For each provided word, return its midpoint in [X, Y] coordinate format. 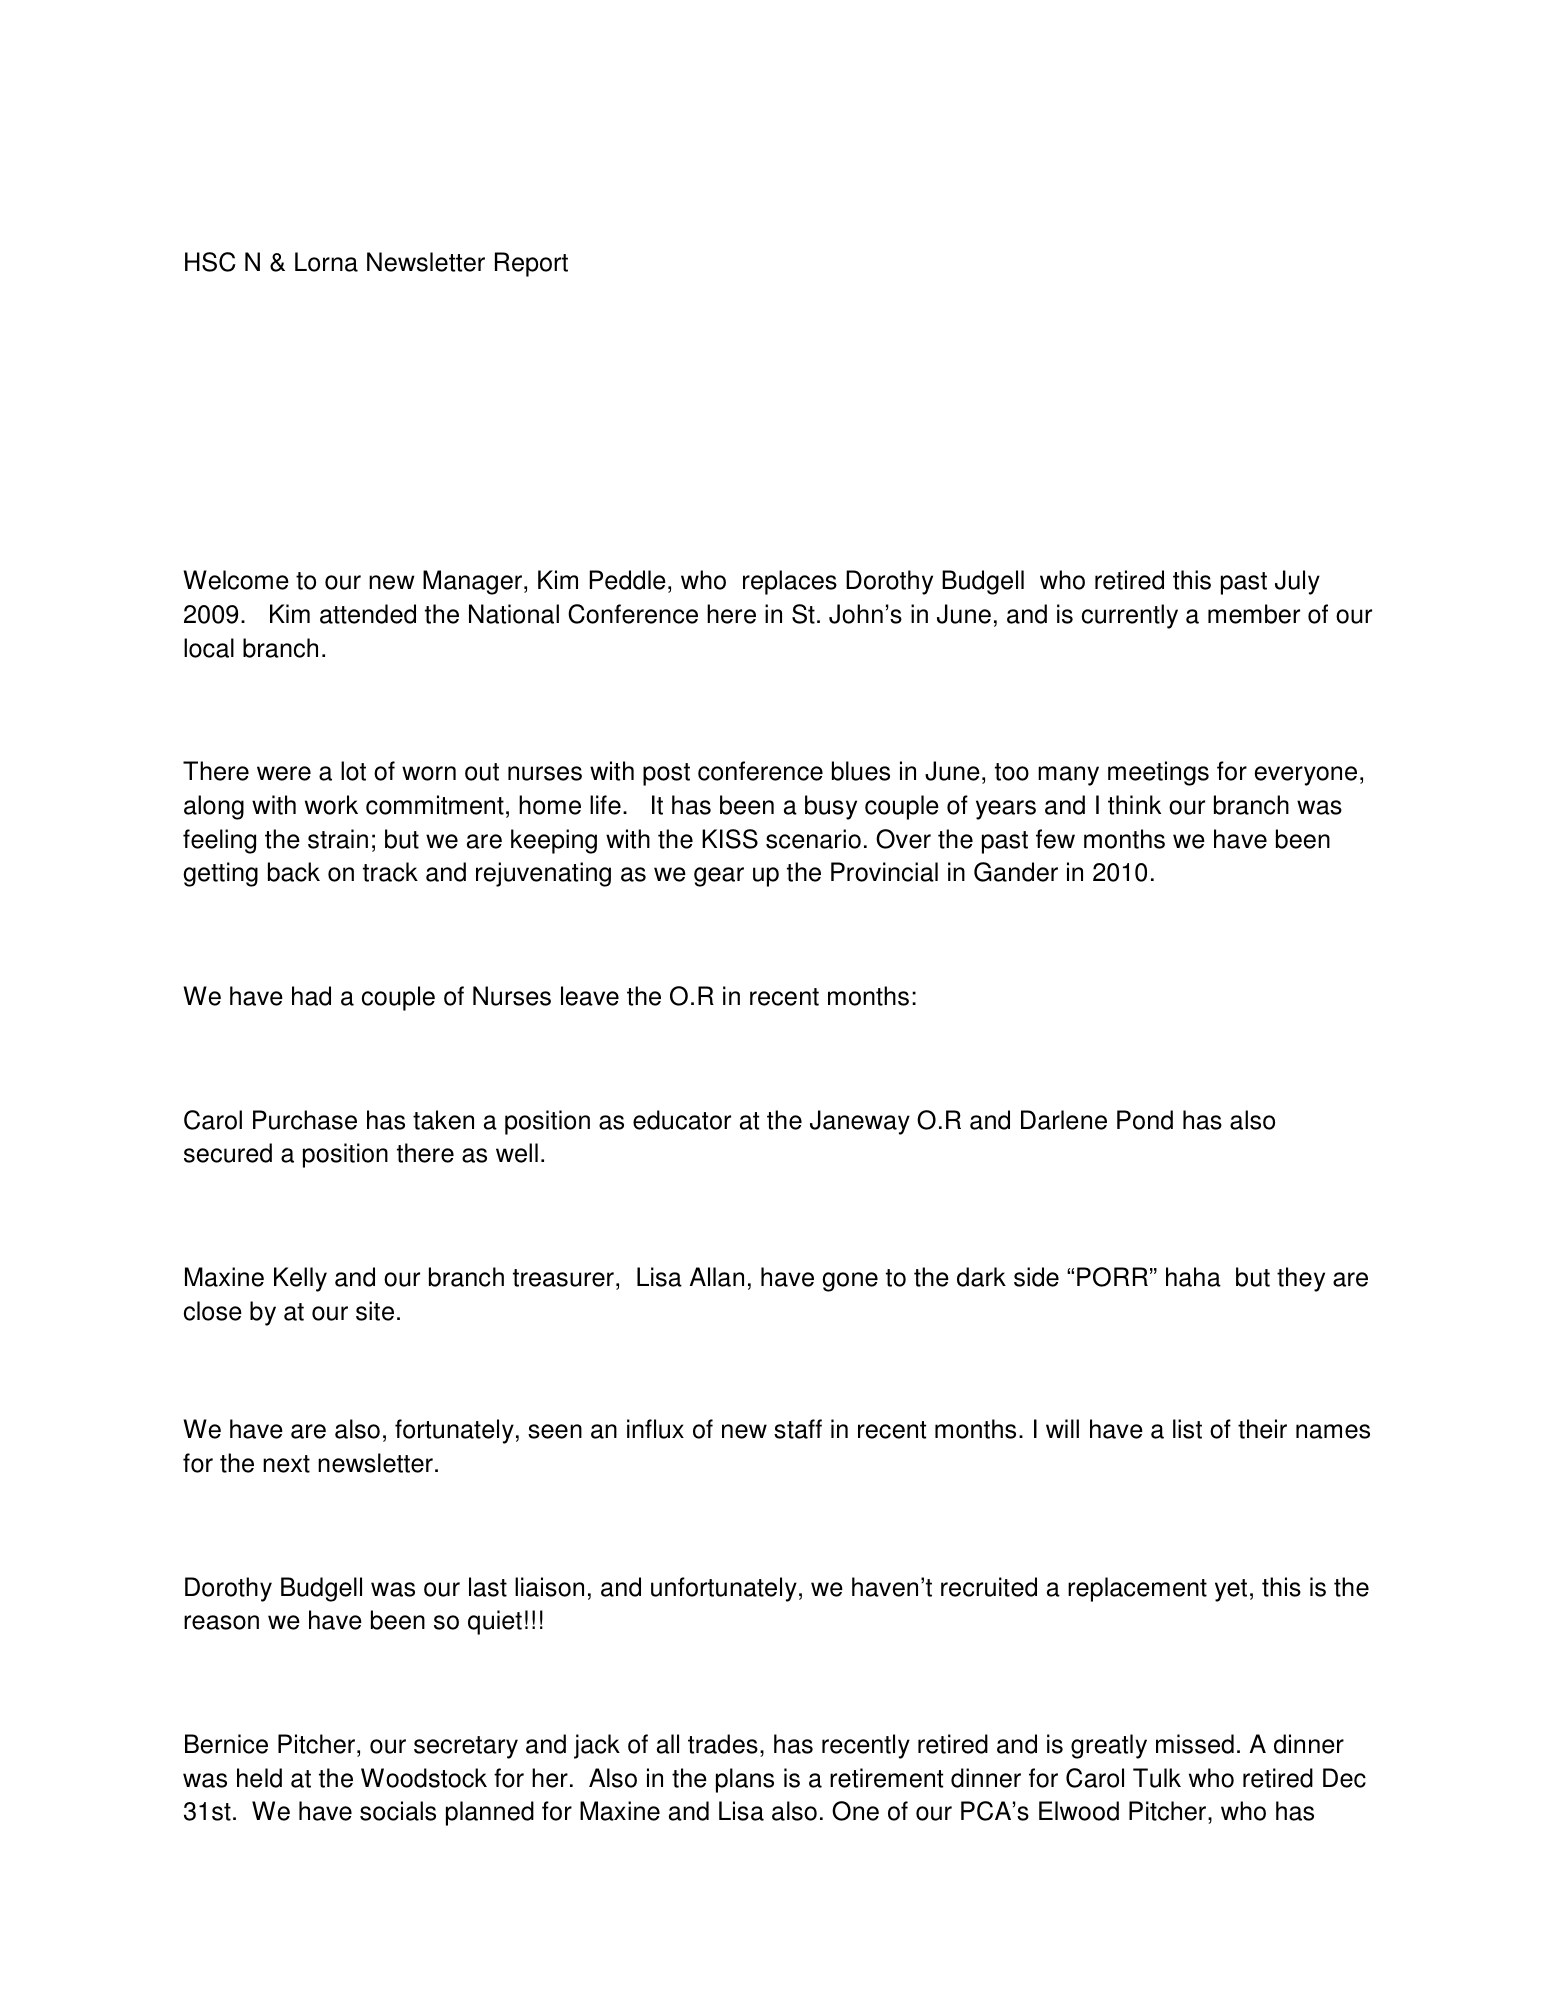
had [311, 996]
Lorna [326, 262]
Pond [1145, 1120]
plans [745, 1780]
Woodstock [424, 1778]
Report [531, 264]
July [1297, 582]
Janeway [860, 1122]
